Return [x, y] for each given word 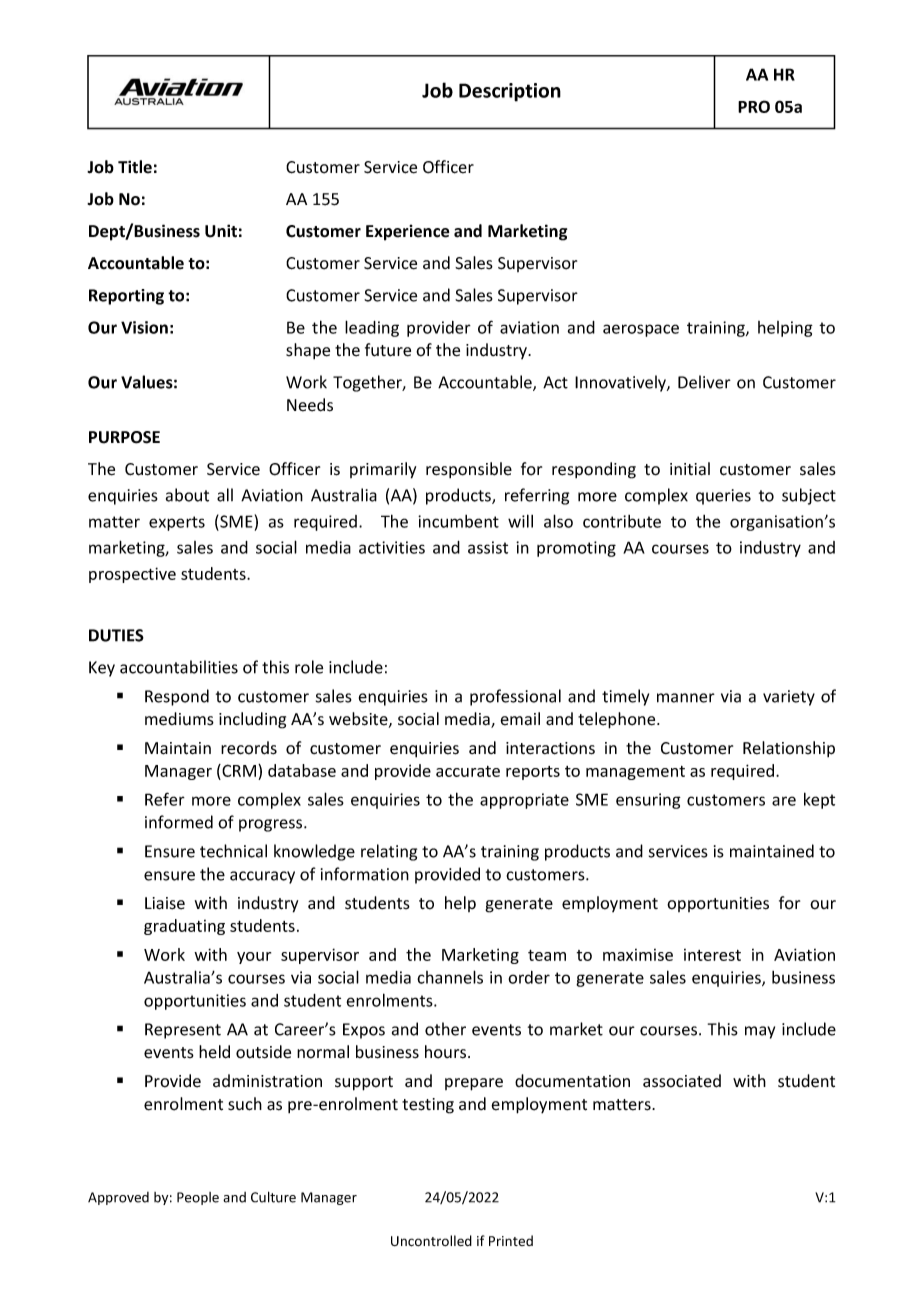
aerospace [641, 330]
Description [510, 92]
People [198, 1198]
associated [682, 1081]
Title [135, 167]
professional [515, 697]
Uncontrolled [431, 1241]
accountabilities [179, 667]
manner [686, 698]
